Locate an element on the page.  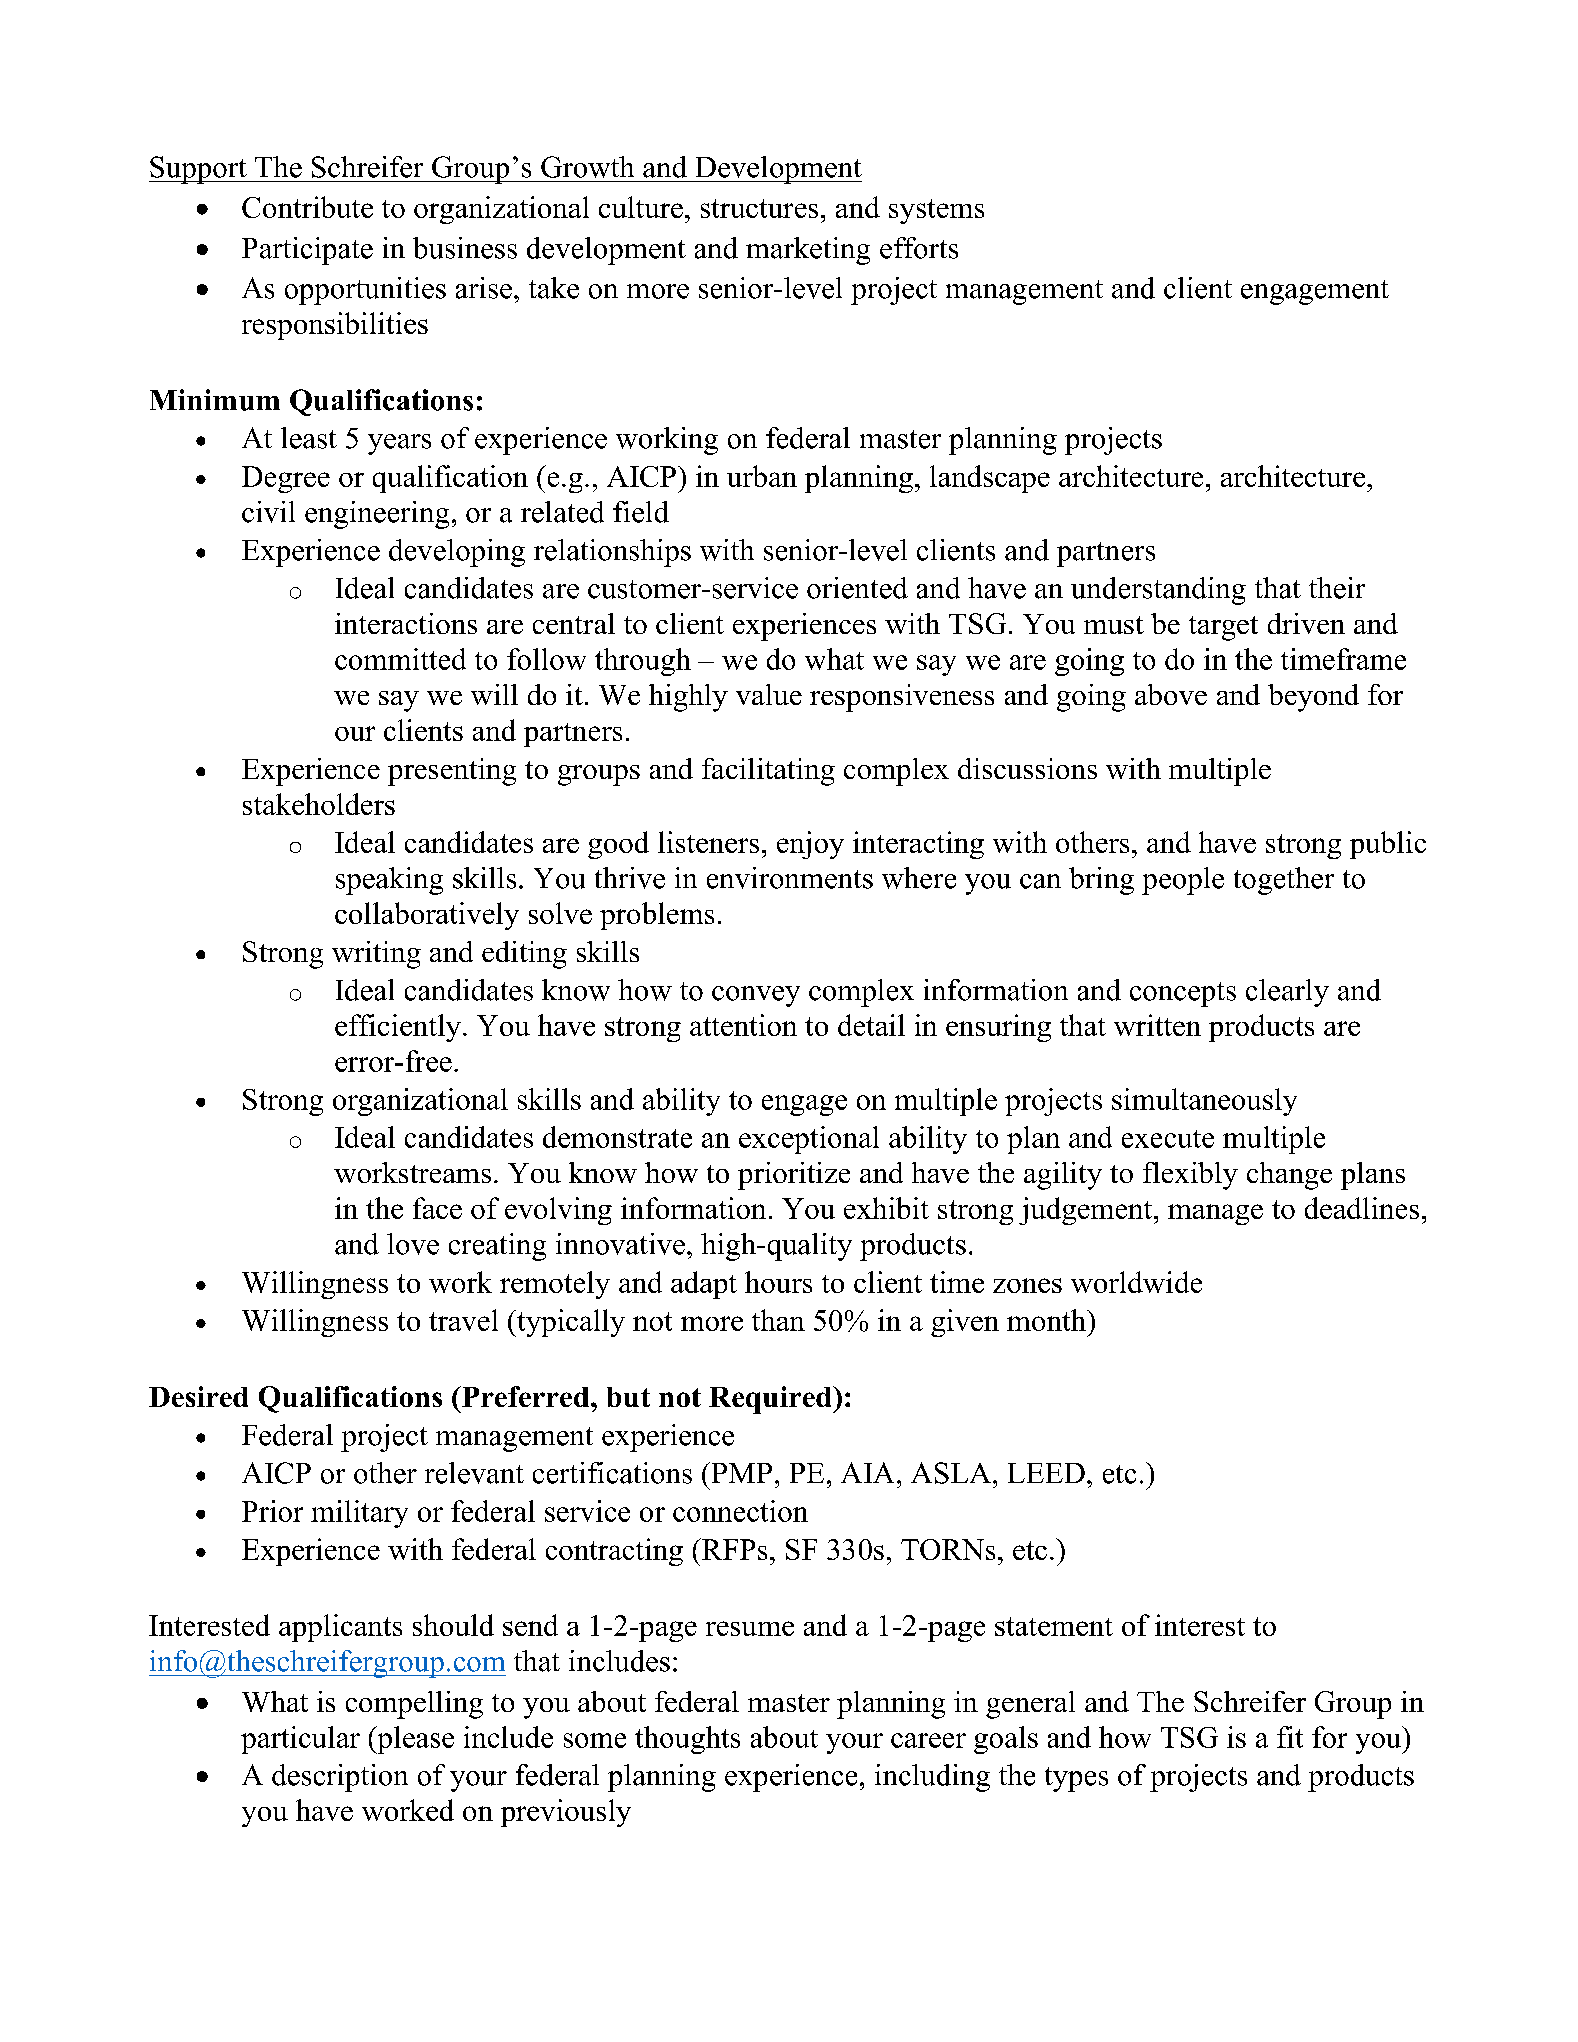
convey is located at coordinates (756, 996).
